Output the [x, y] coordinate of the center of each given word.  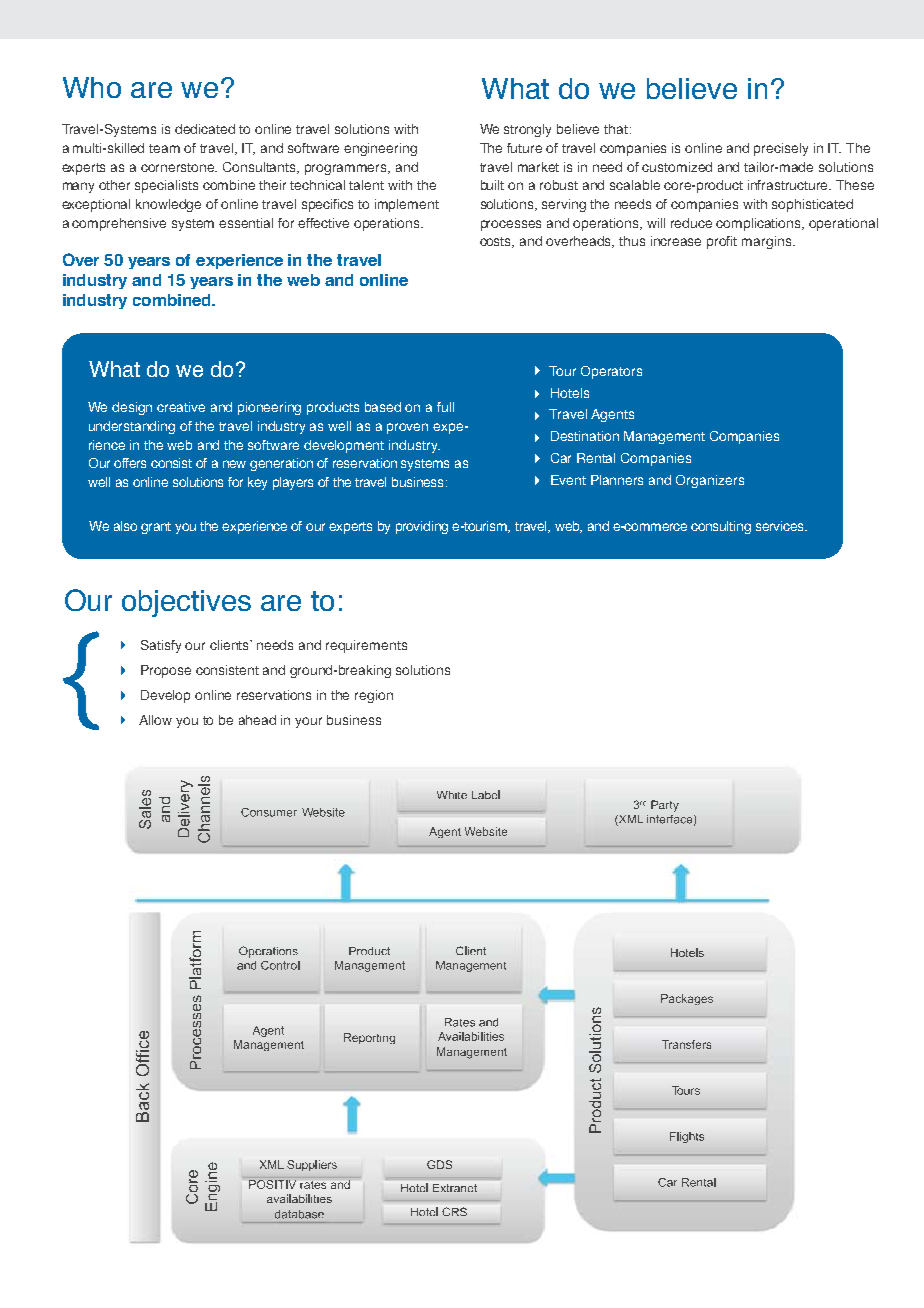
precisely [781, 149]
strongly [527, 130]
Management [664, 437]
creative [181, 407]
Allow [155, 720]
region [374, 696]
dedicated [205, 129]
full [445, 407]
